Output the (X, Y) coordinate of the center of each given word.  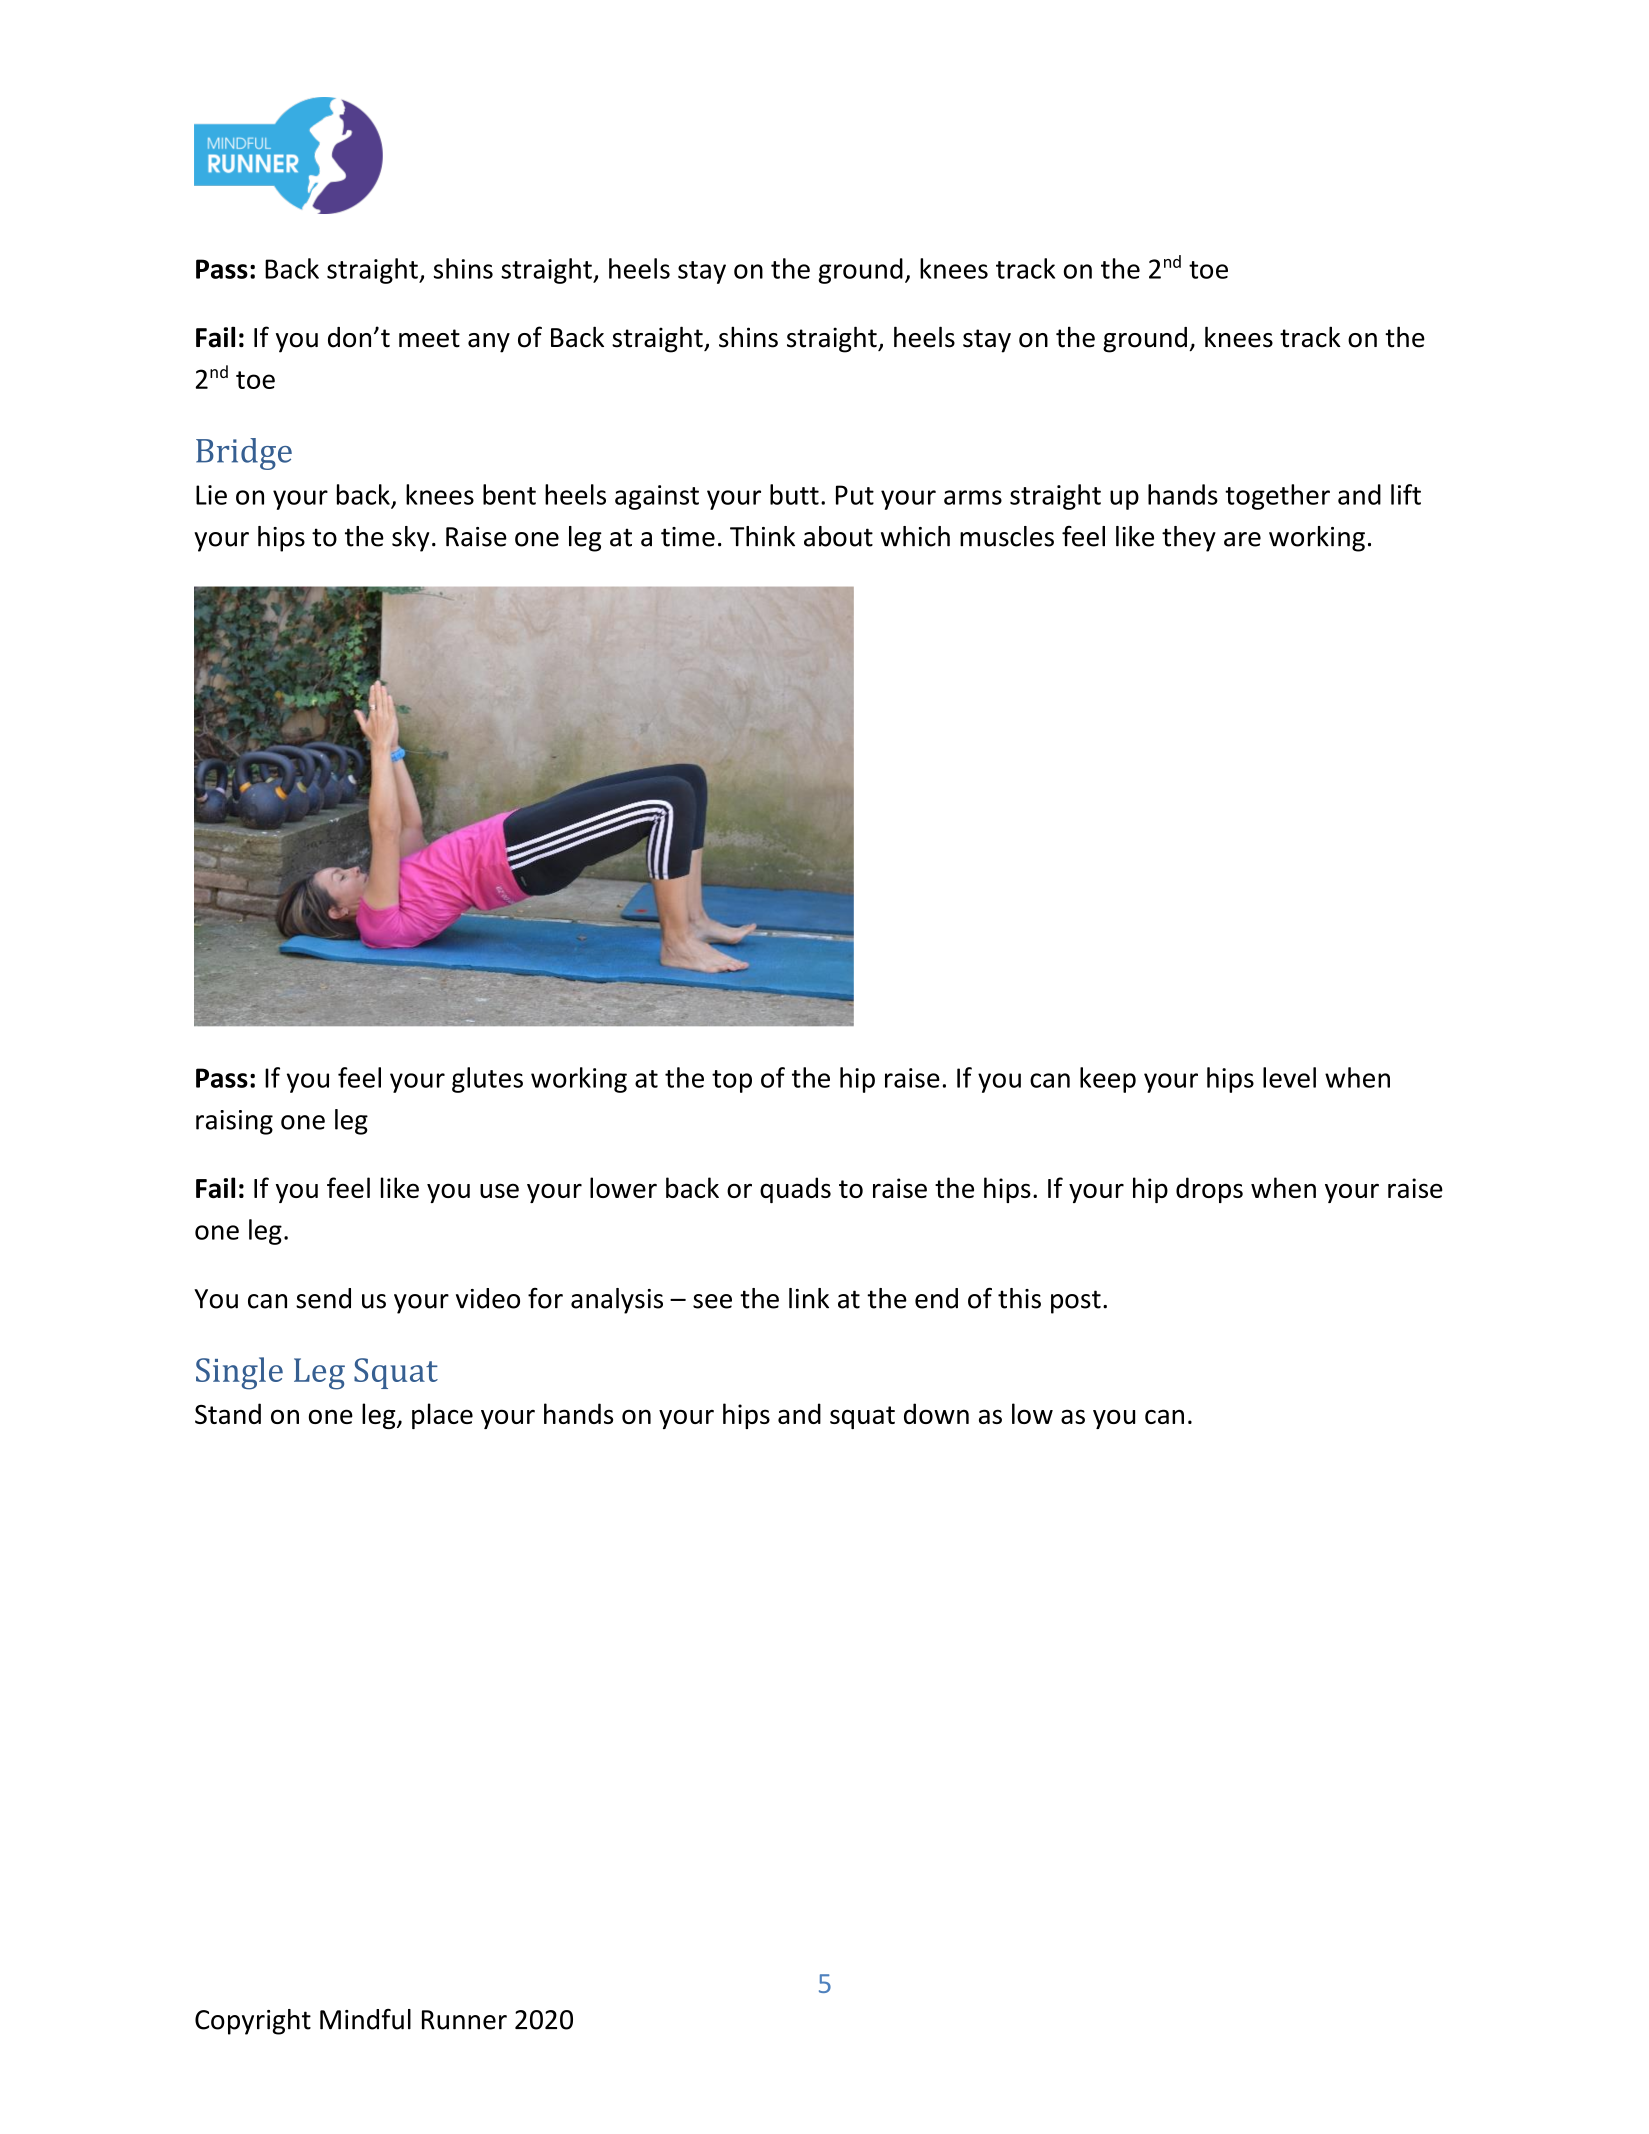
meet (429, 338)
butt (794, 494)
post (1076, 1302)
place (442, 1416)
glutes (487, 1080)
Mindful (365, 2019)
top (732, 1081)
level (1289, 1077)
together (1277, 497)
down (936, 1413)
